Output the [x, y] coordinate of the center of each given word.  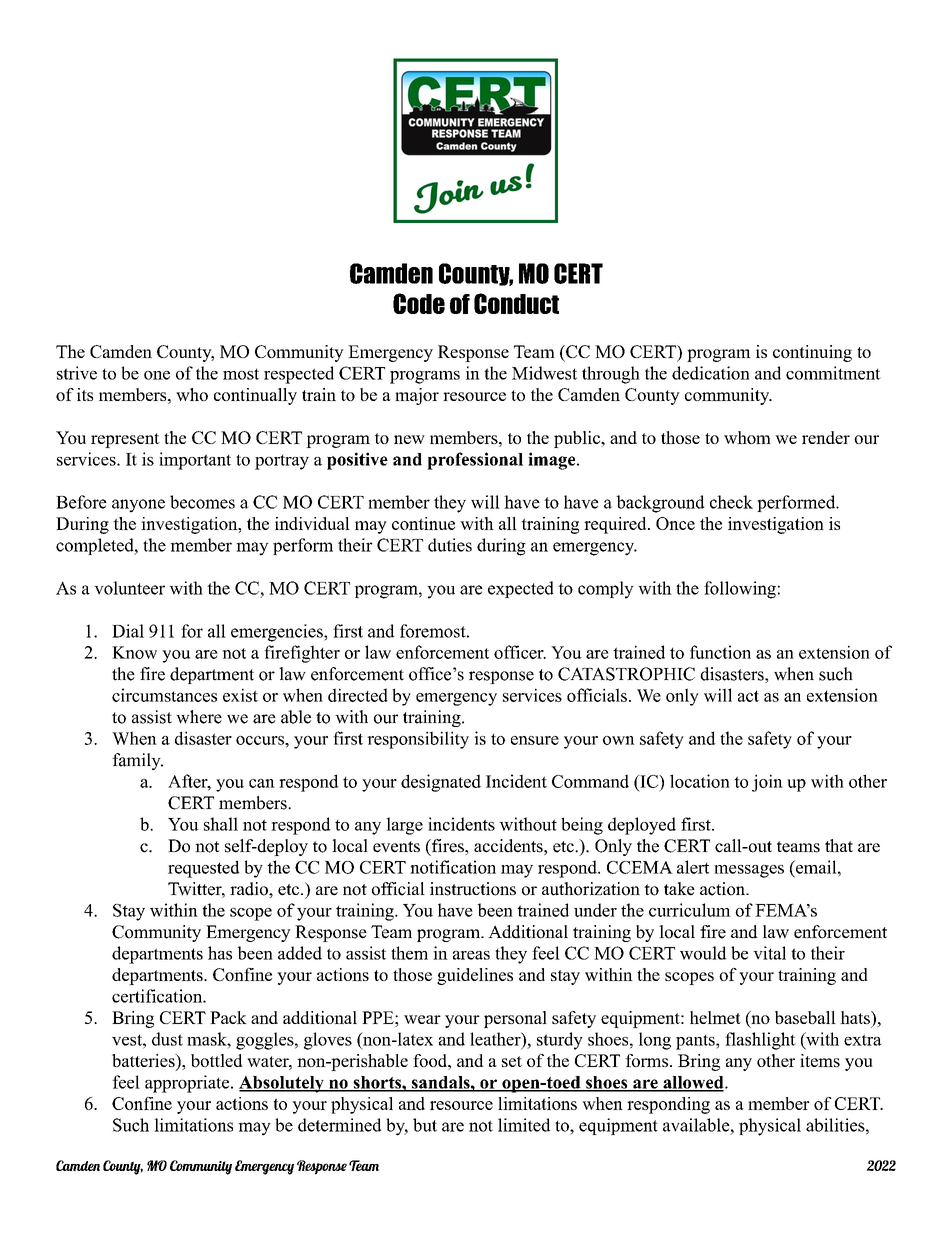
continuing [812, 353]
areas [471, 955]
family [137, 761]
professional [475, 461]
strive [77, 373]
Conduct [516, 303]
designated [441, 783]
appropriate [187, 1084]
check [731, 502]
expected [521, 589]
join [767, 783]
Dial [128, 631]
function [720, 652]
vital [769, 953]
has [220, 953]
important [195, 461]
